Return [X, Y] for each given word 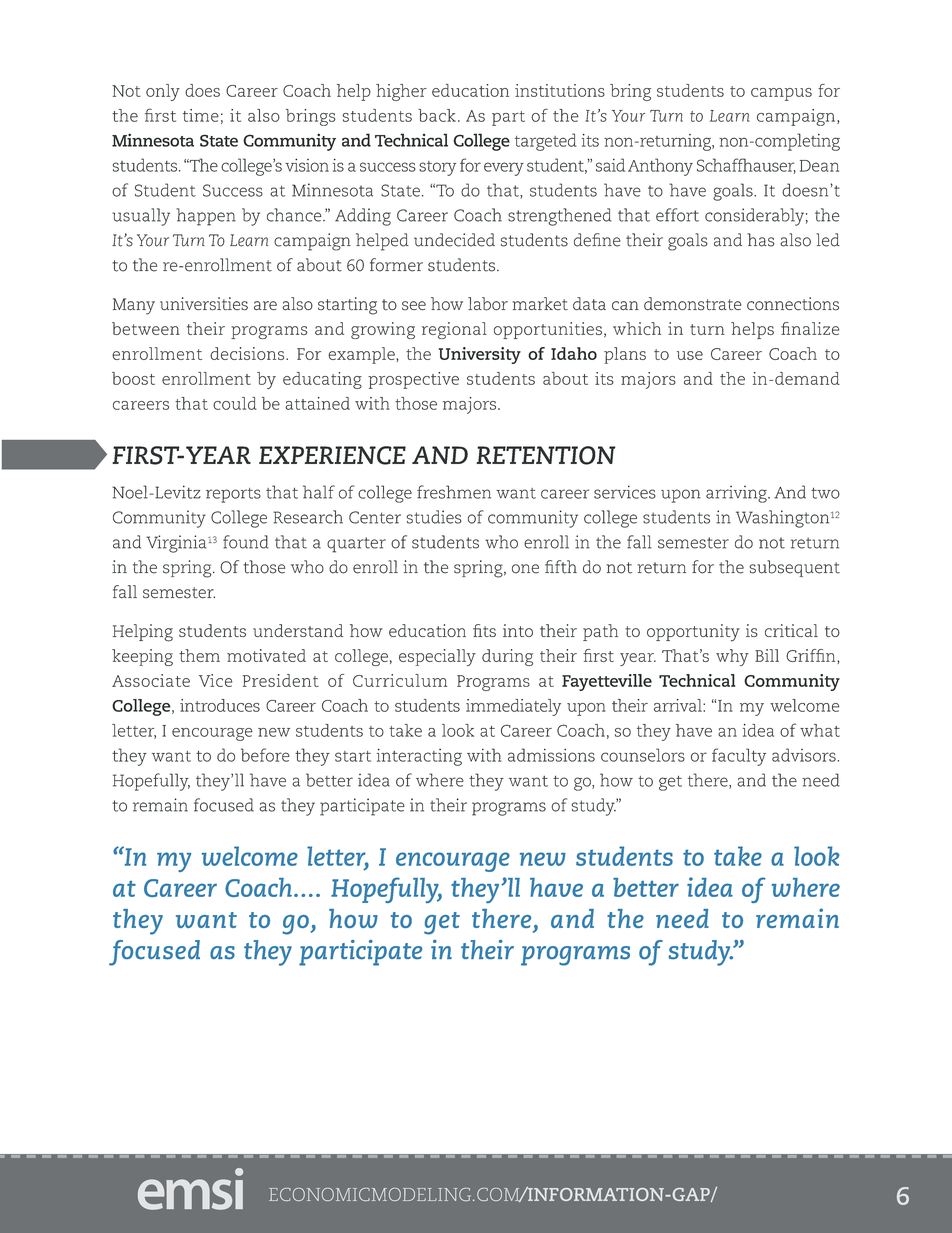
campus [781, 94]
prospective [413, 380]
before [265, 755]
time [201, 115]
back [437, 115]
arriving [737, 494]
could [235, 403]
